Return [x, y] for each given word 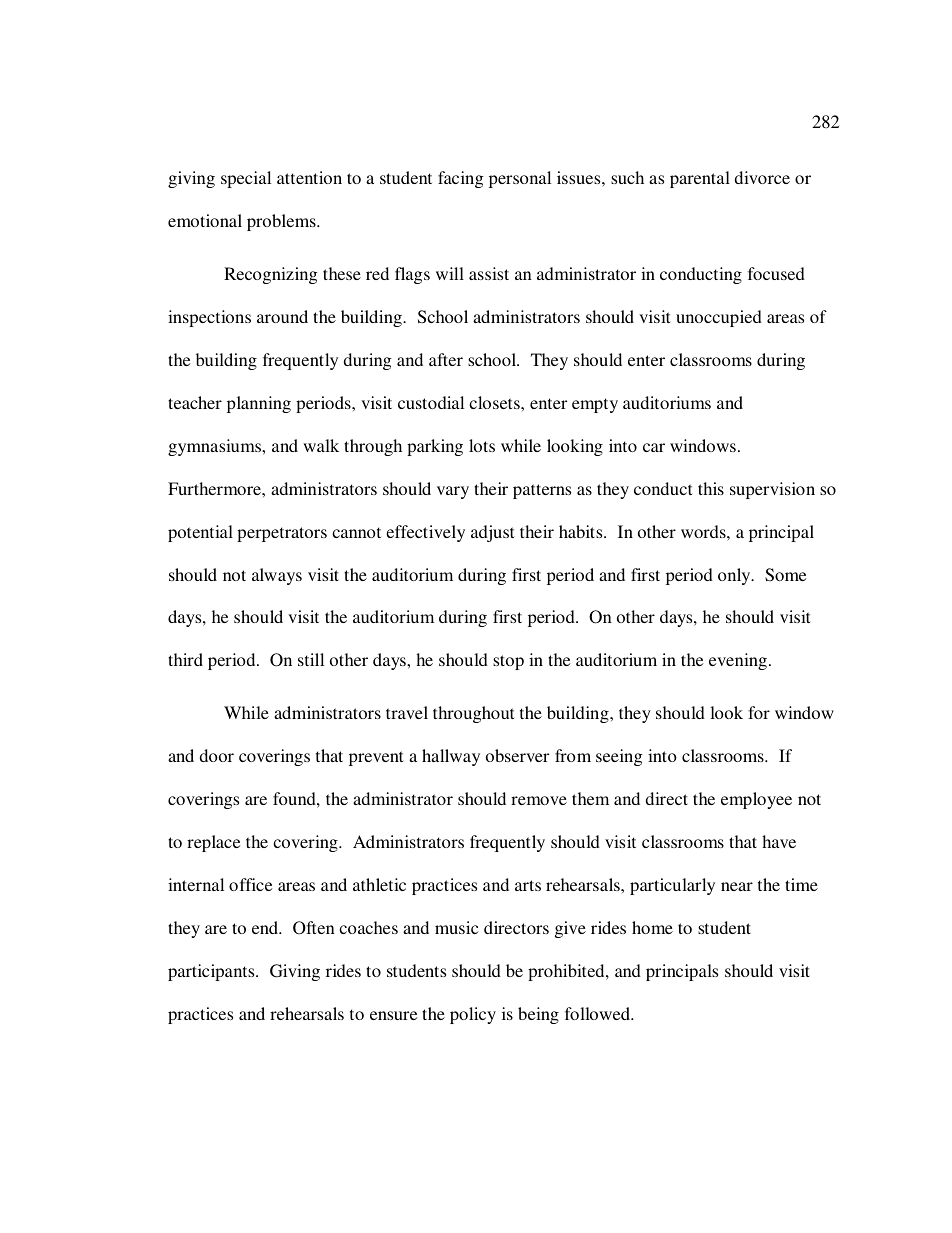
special [246, 179]
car [654, 447]
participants [212, 972]
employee [756, 800]
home [652, 927]
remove [539, 800]
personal [520, 179]
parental [700, 179]
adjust [492, 533]
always [277, 576]
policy [473, 1015]
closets [495, 402]
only [735, 576]
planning [259, 404]
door [216, 755]
